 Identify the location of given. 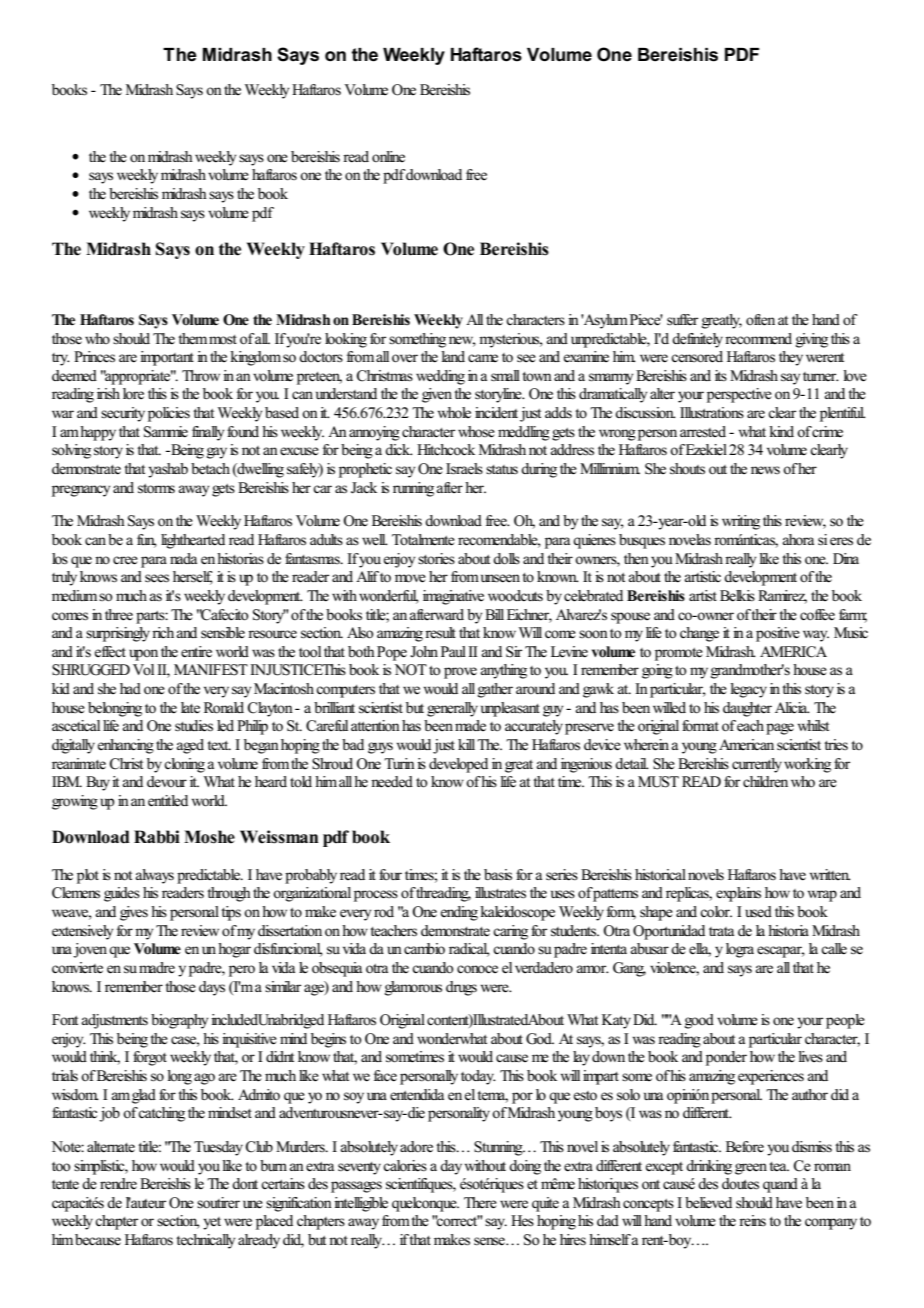
(437, 395).
